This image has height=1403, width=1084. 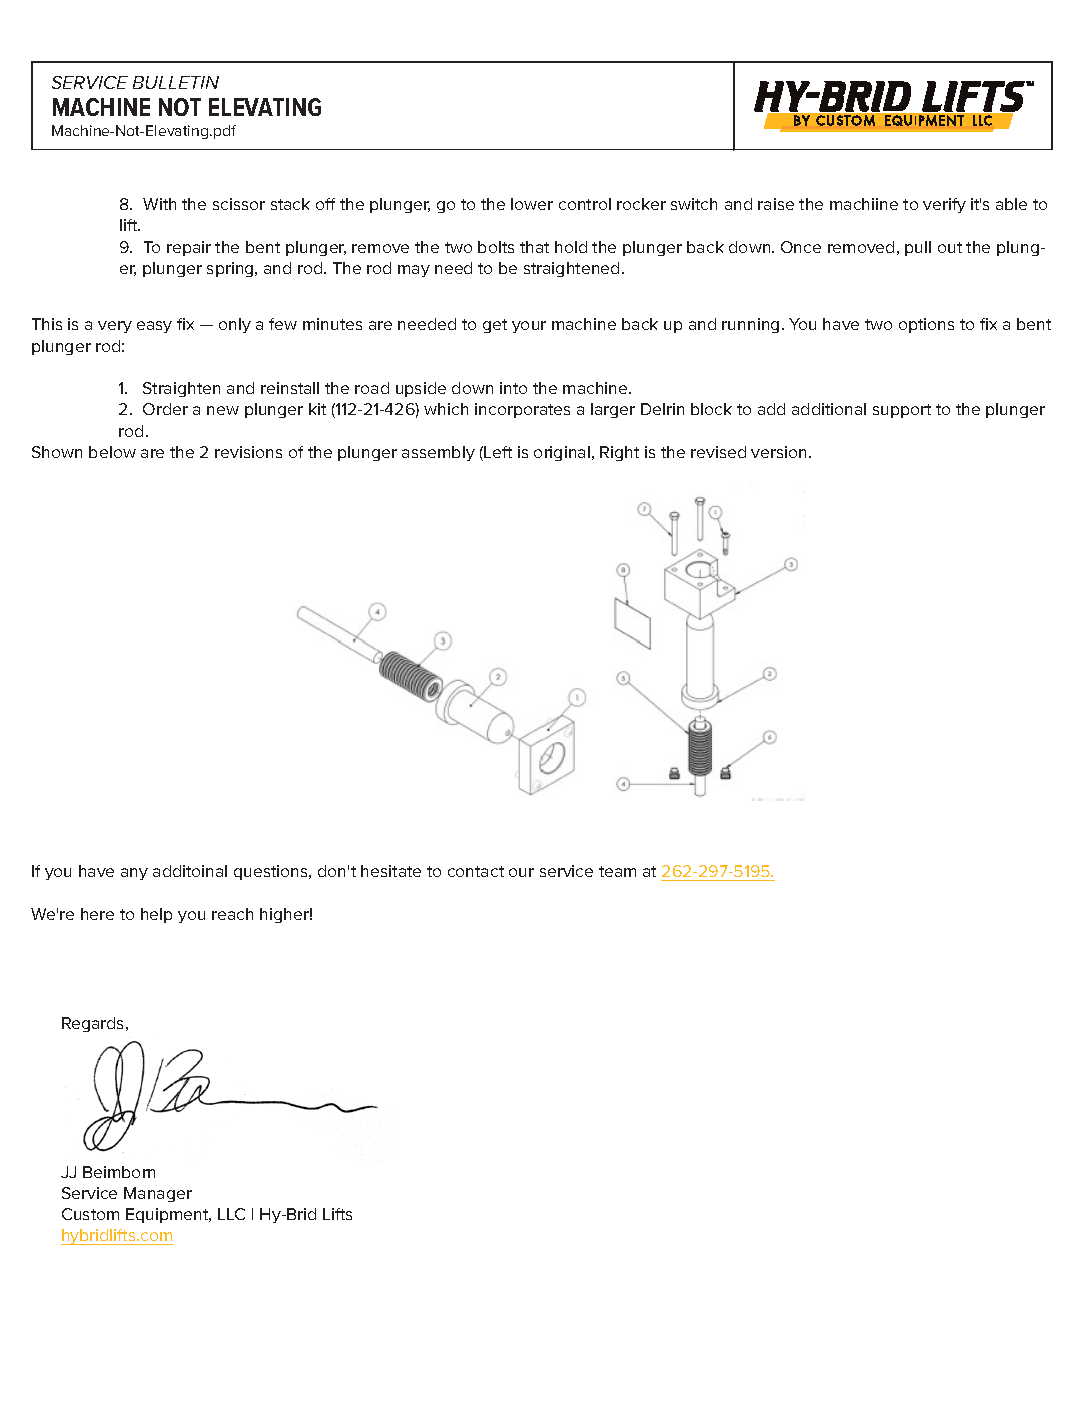 I want to click on verify, so click(x=944, y=205).
